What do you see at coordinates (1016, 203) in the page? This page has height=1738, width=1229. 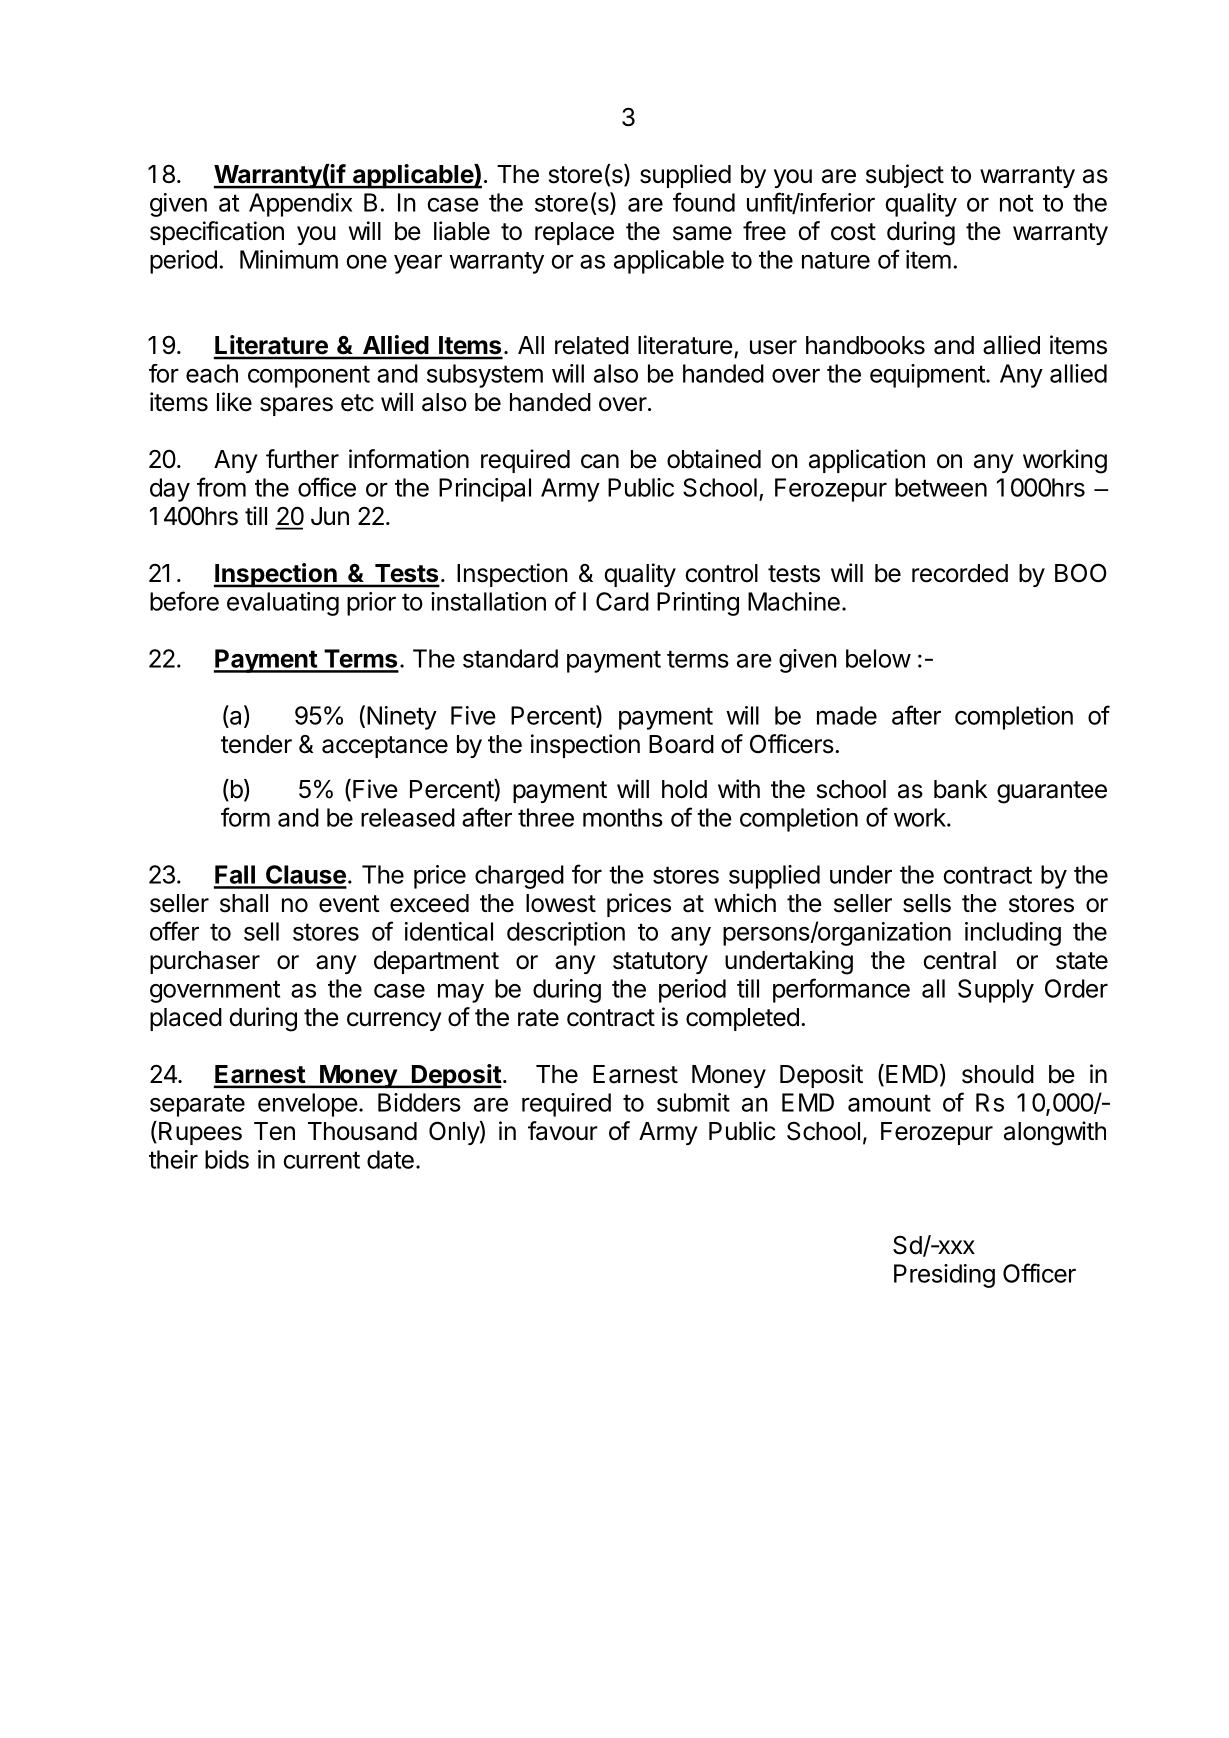 I see `not` at bounding box center [1016, 203].
